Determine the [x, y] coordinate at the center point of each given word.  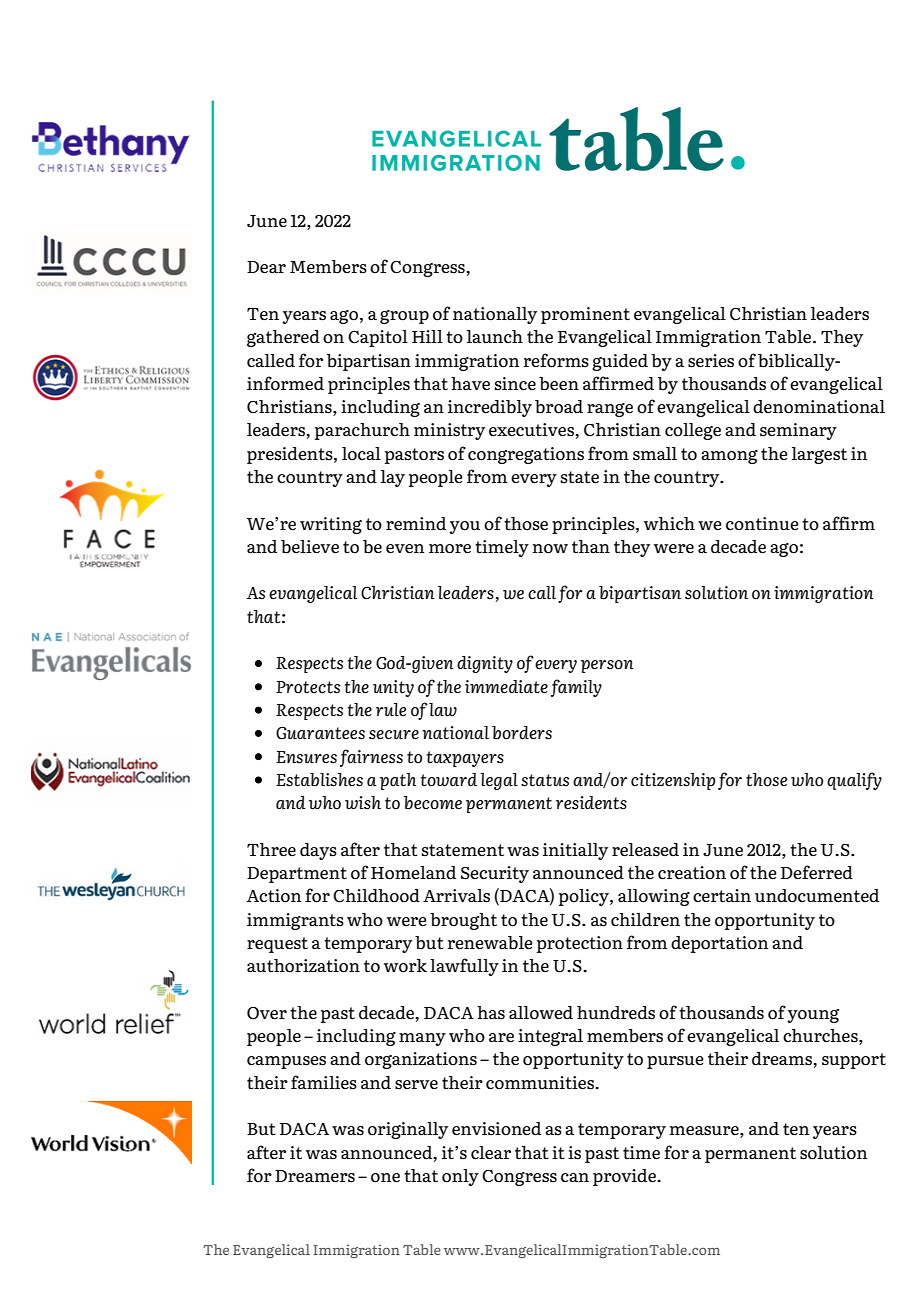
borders [522, 733]
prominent [585, 315]
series [711, 361]
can [575, 1178]
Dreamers [315, 1176]
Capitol [378, 338]
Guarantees [320, 733]
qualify [854, 781]
